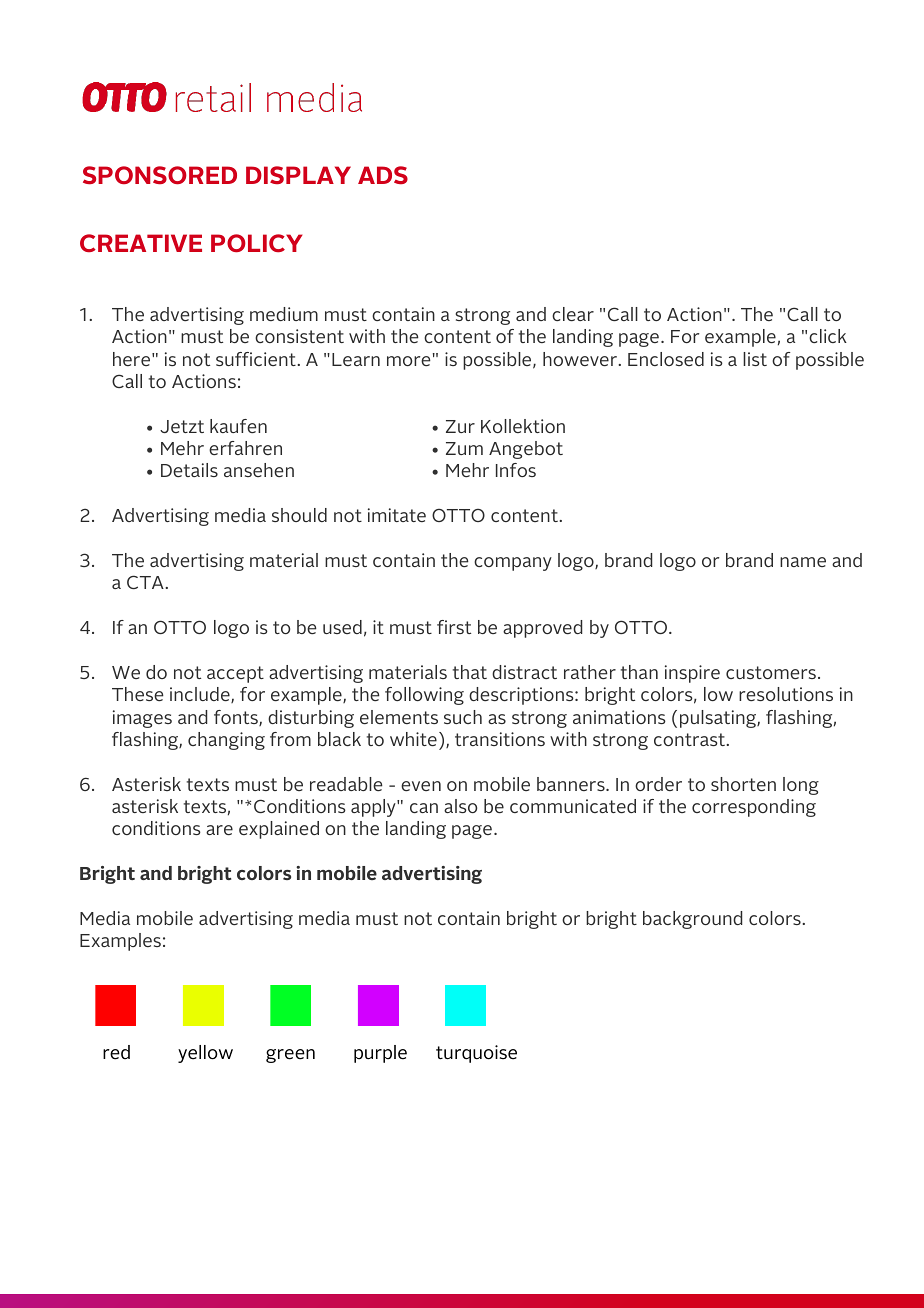 This screenshot has width=924, height=1308. I want to click on SPONSORED, so click(160, 175).
